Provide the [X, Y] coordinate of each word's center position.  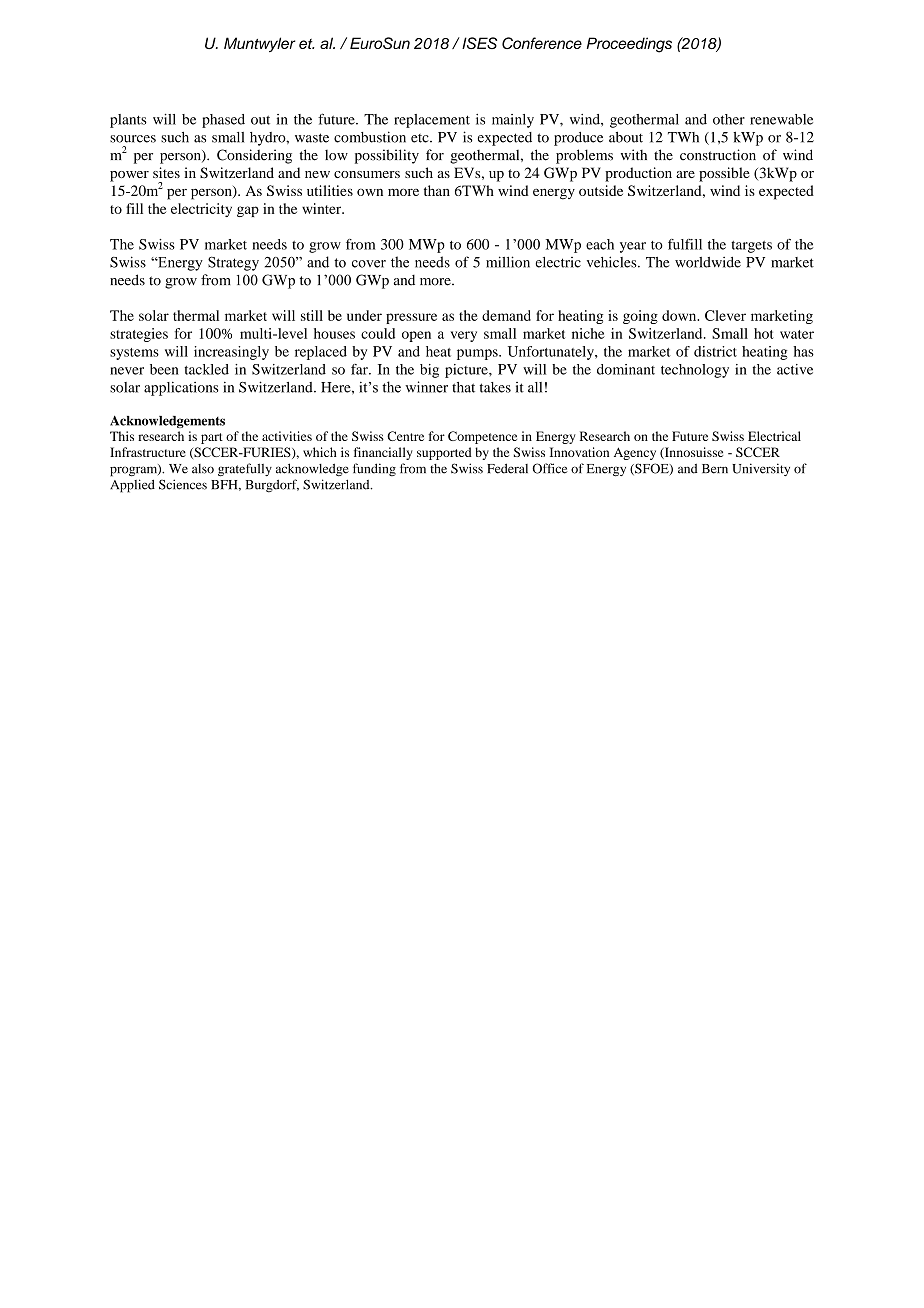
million [508, 262]
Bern [715, 469]
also [203, 469]
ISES [479, 43]
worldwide [708, 262]
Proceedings [629, 45]
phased [223, 121]
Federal [507, 468]
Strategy [233, 263]
